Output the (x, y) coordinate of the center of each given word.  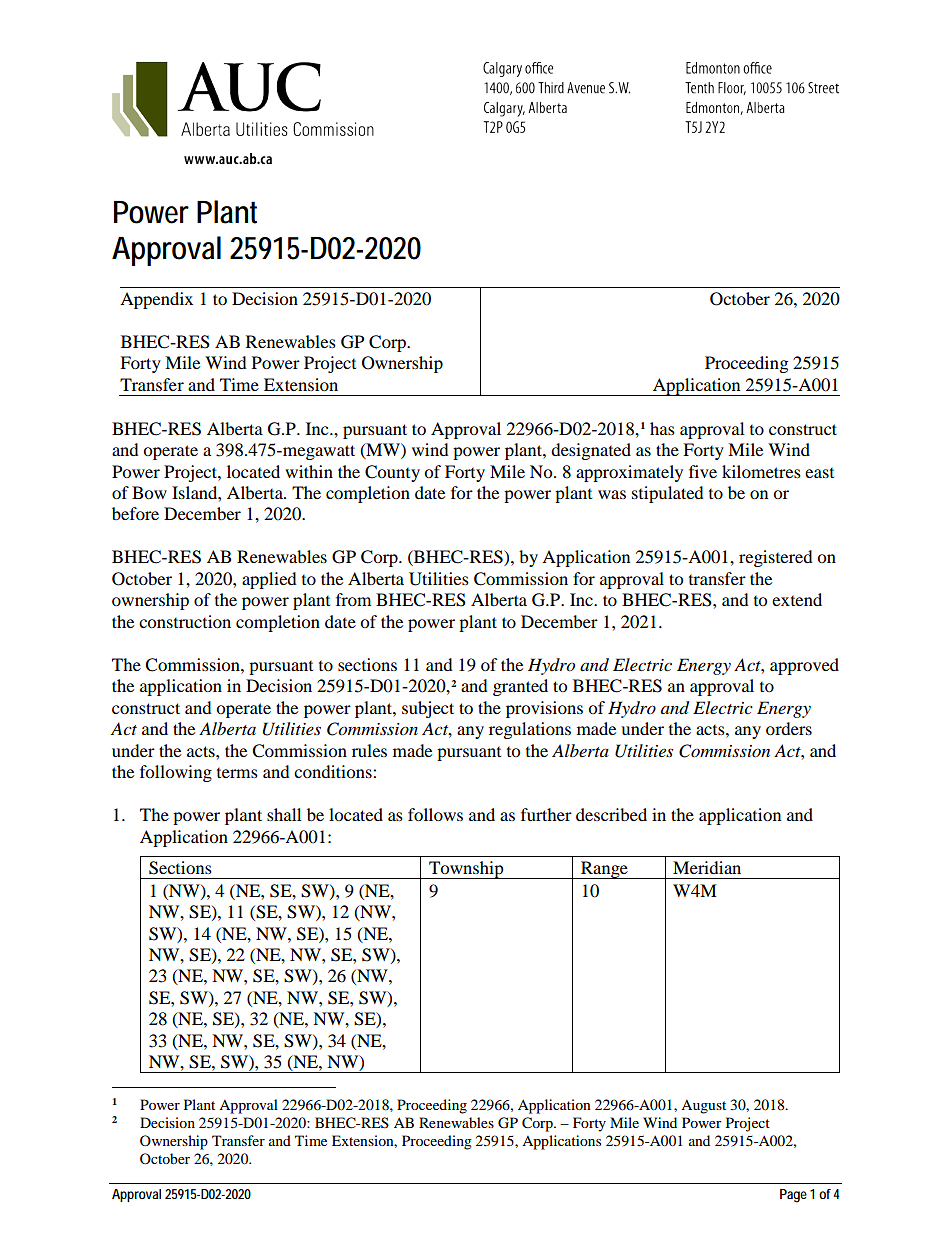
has (662, 428)
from (353, 599)
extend (797, 599)
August (703, 1107)
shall (284, 814)
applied (269, 580)
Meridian (707, 867)
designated (591, 451)
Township (466, 870)
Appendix (156, 300)
